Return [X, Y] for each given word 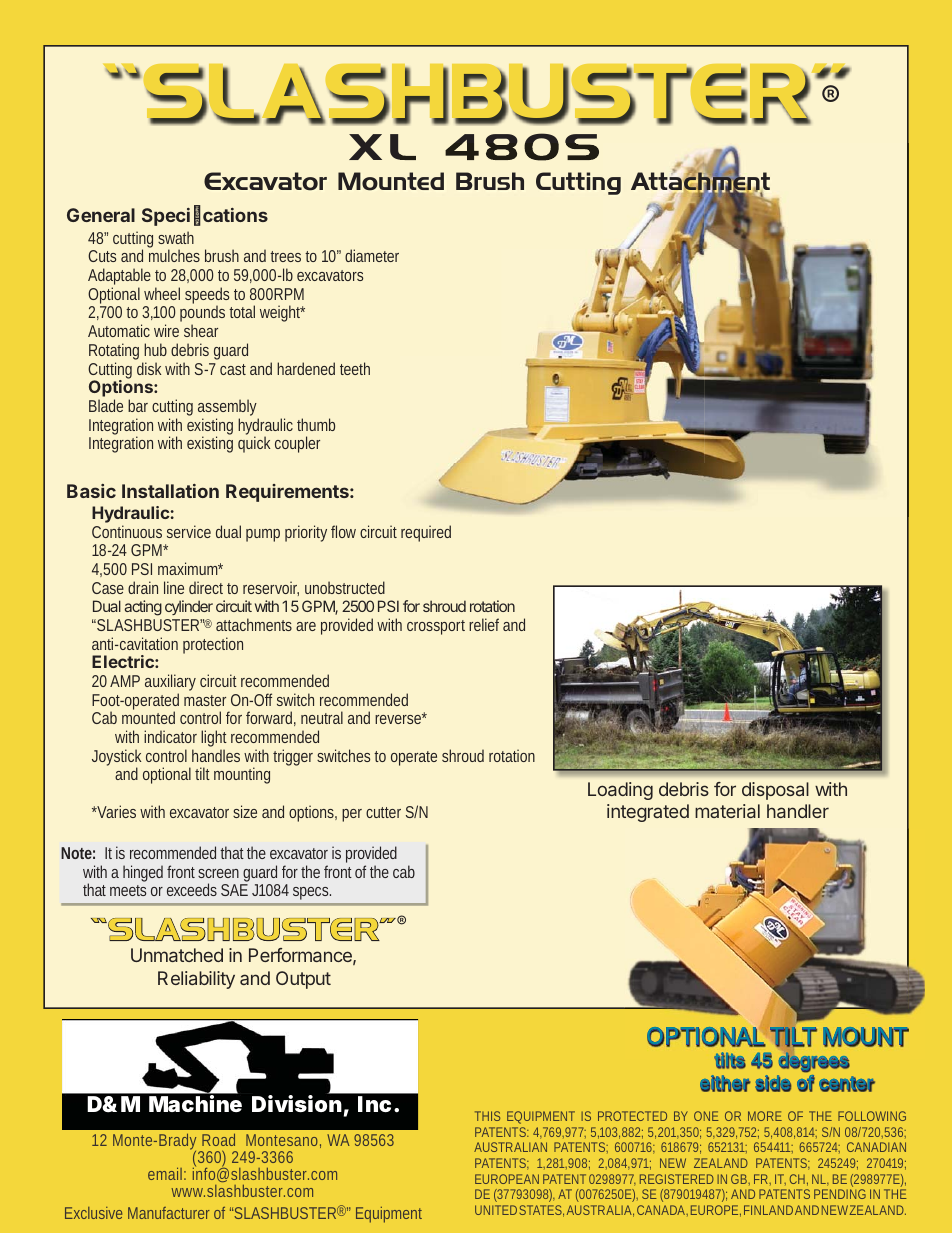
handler [798, 811]
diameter [372, 255]
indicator [170, 736]
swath [176, 237]
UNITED [496, 1210]
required [426, 533]
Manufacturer [169, 1213]
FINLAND [768, 1210]
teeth [355, 368]
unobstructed [345, 587]
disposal [775, 791]
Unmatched [177, 955]
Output [303, 980]
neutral [322, 717]
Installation [170, 491]
